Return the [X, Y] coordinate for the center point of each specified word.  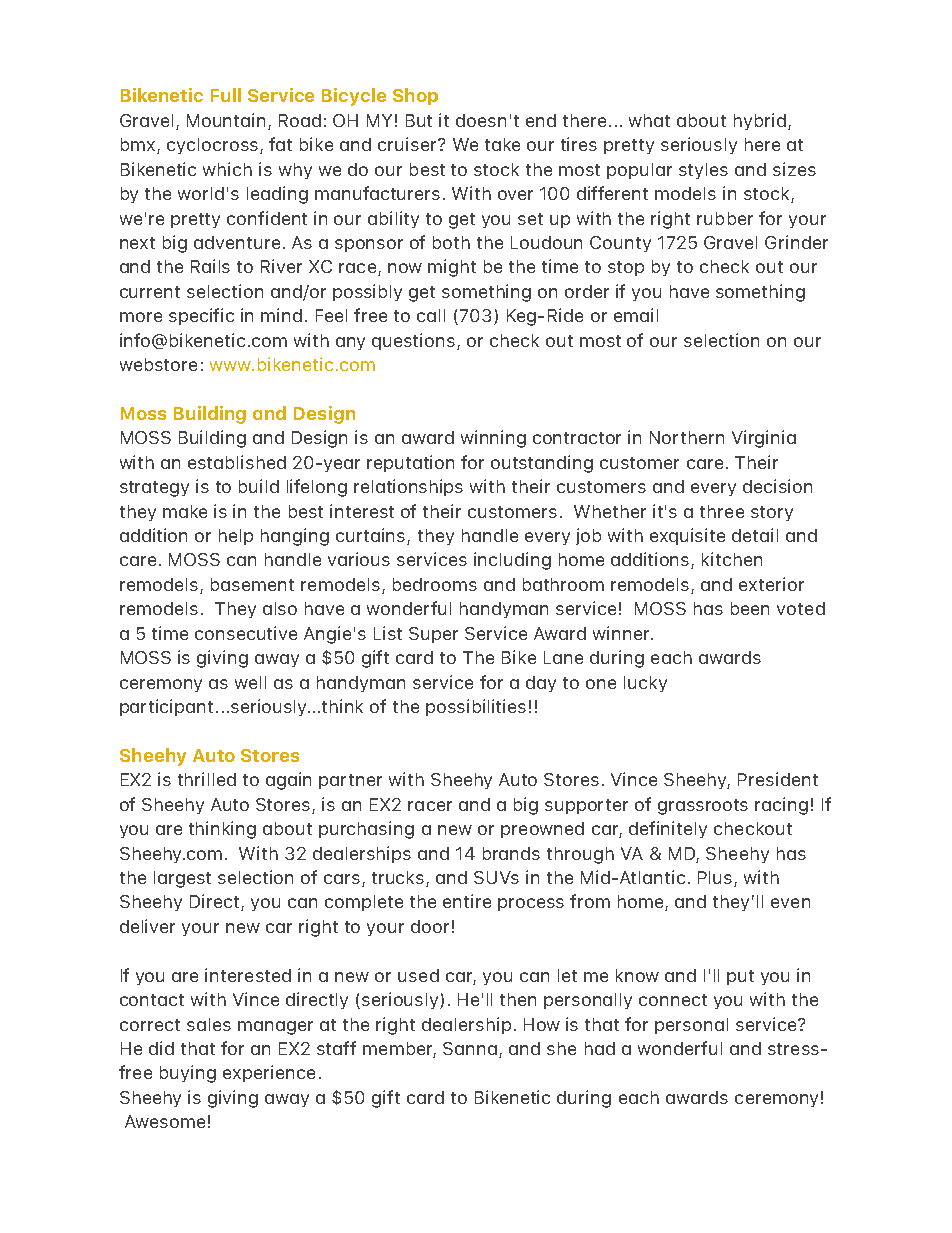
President [778, 779]
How [542, 1024]
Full [226, 95]
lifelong [317, 488]
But [419, 120]
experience [269, 1073]
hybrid [760, 121]
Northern [687, 437]
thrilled [207, 779]
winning [493, 439]
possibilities [476, 707]
